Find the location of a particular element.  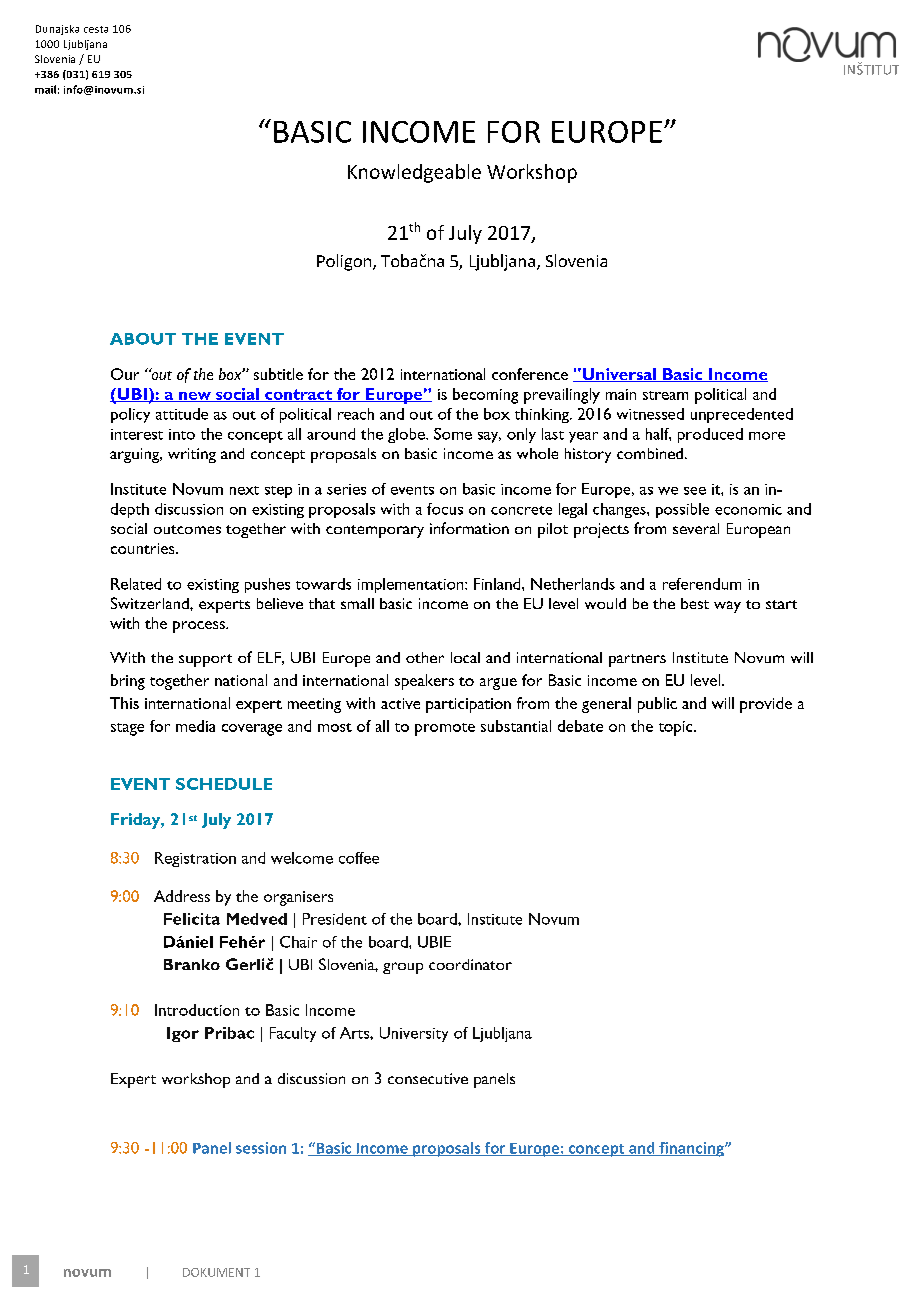

financing is located at coordinates (691, 1149).
